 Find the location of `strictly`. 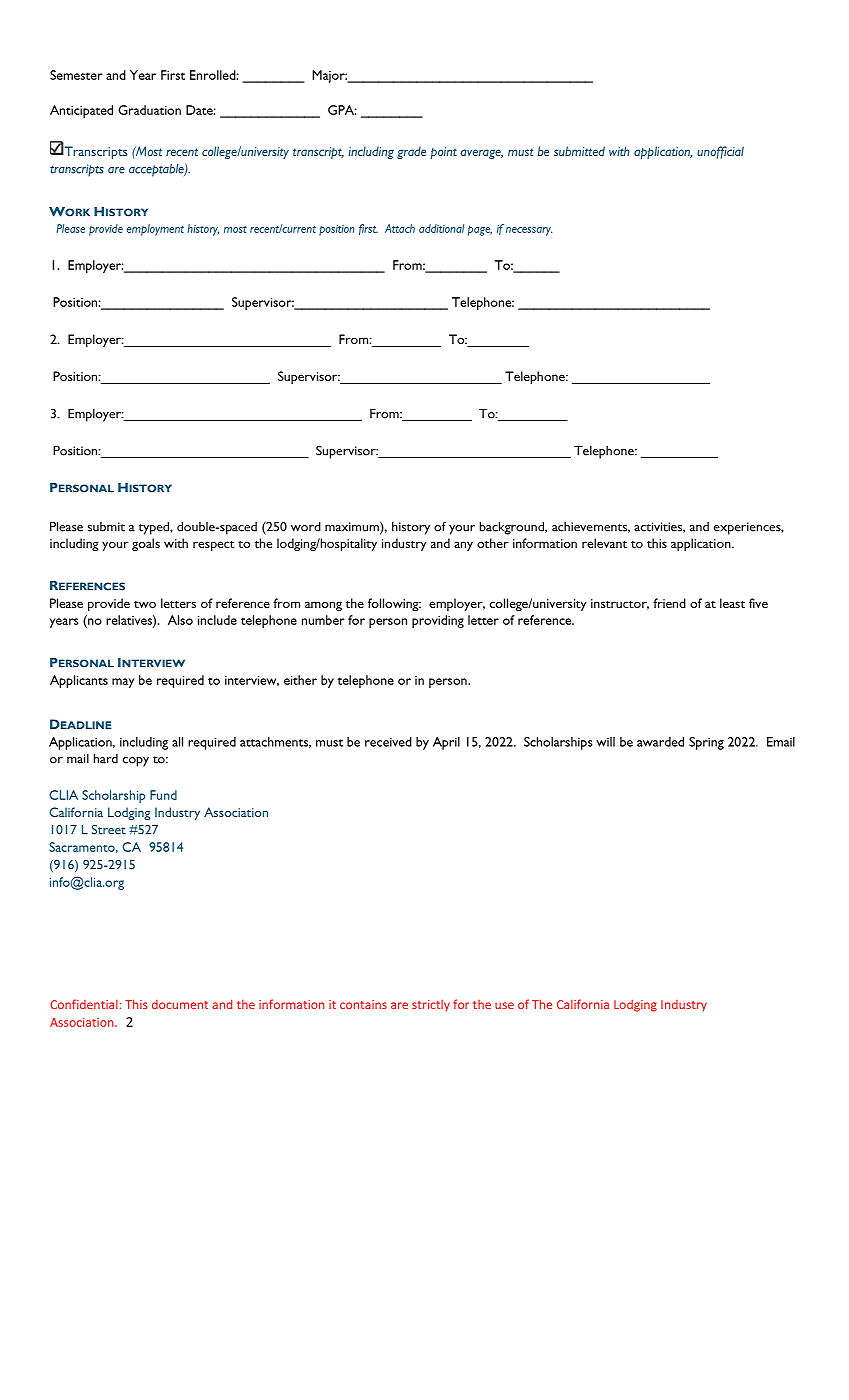

strictly is located at coordinates (431, 1006).
